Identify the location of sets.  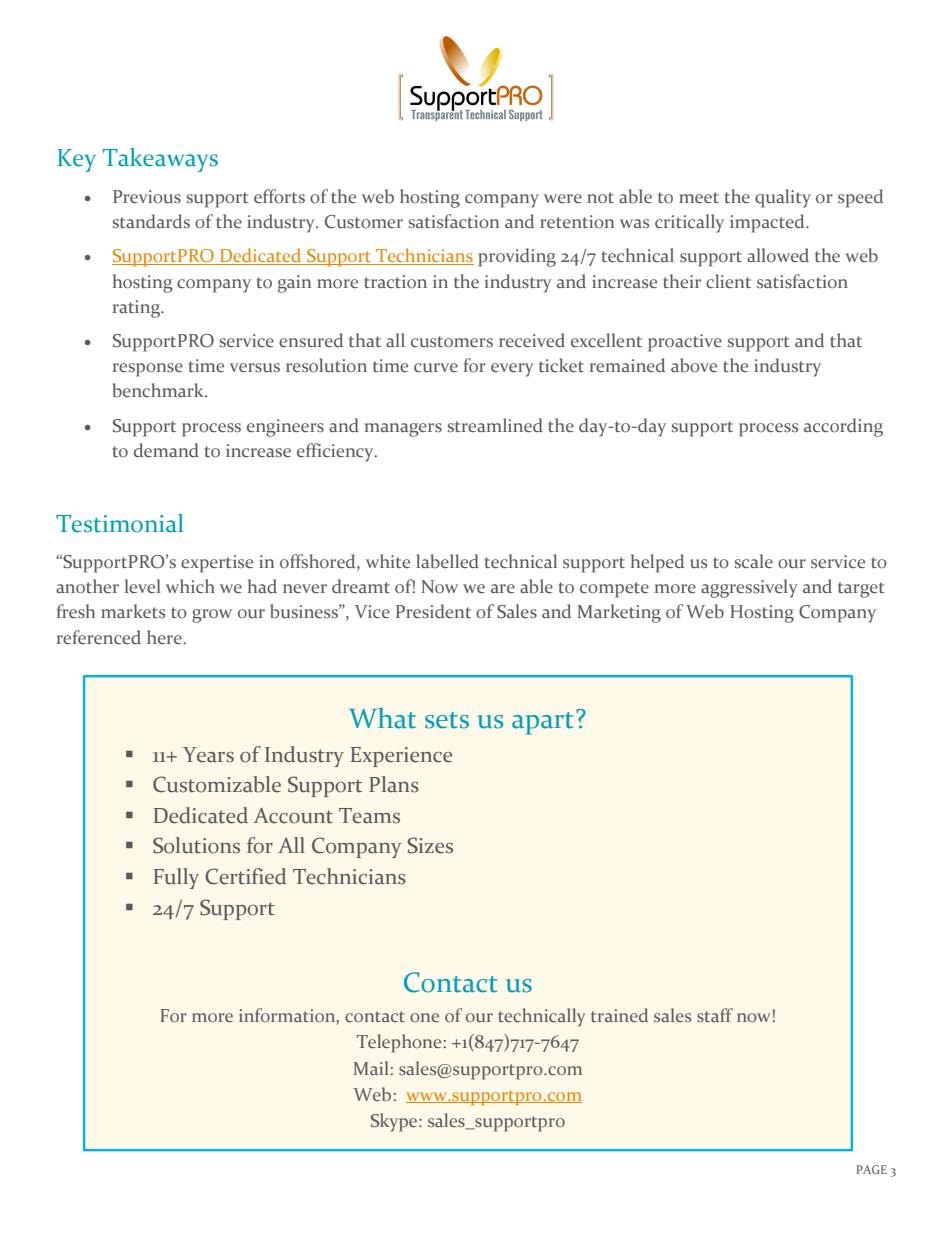
(447, 720).
